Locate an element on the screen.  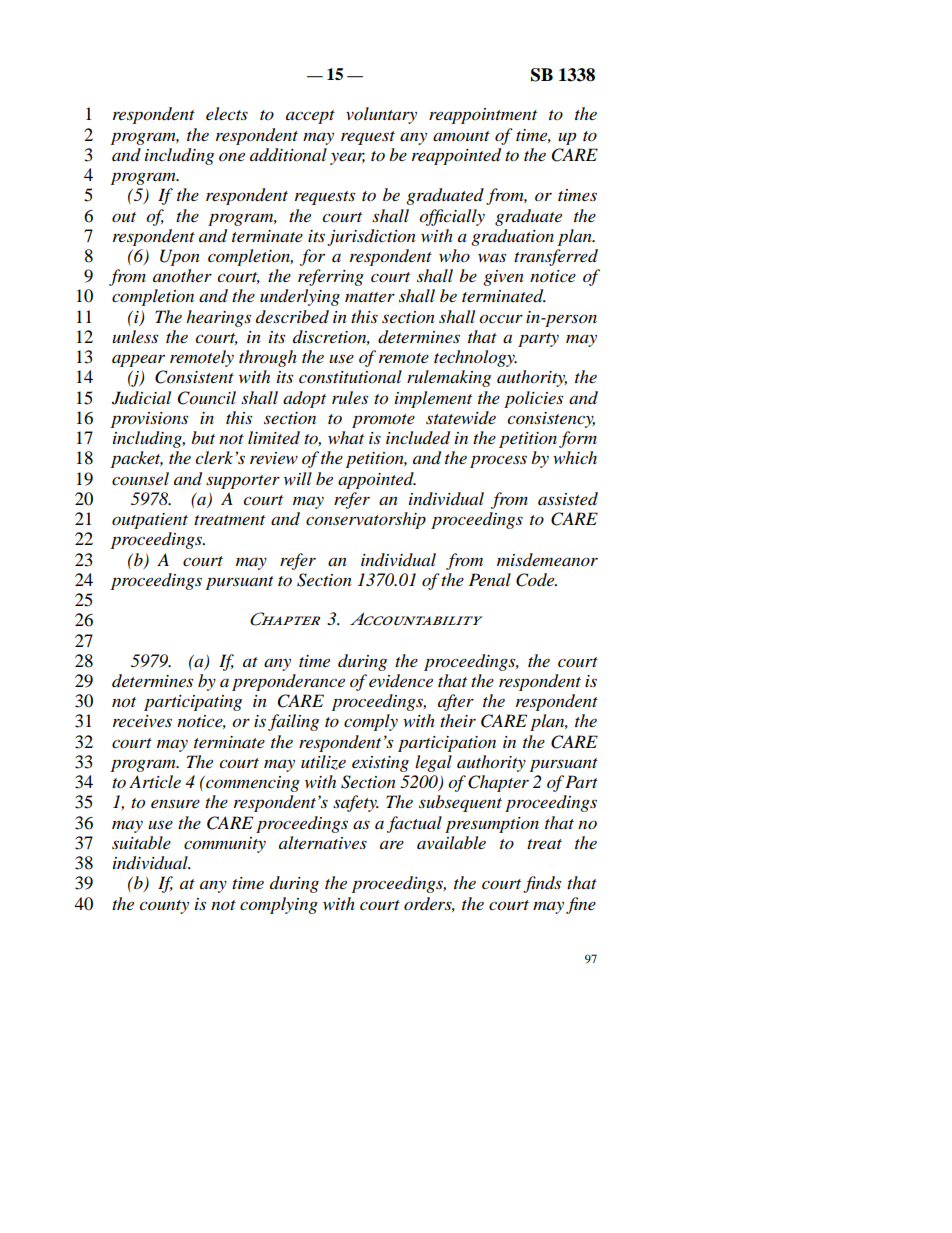
reappointment is located at coordinates (483, 116).
